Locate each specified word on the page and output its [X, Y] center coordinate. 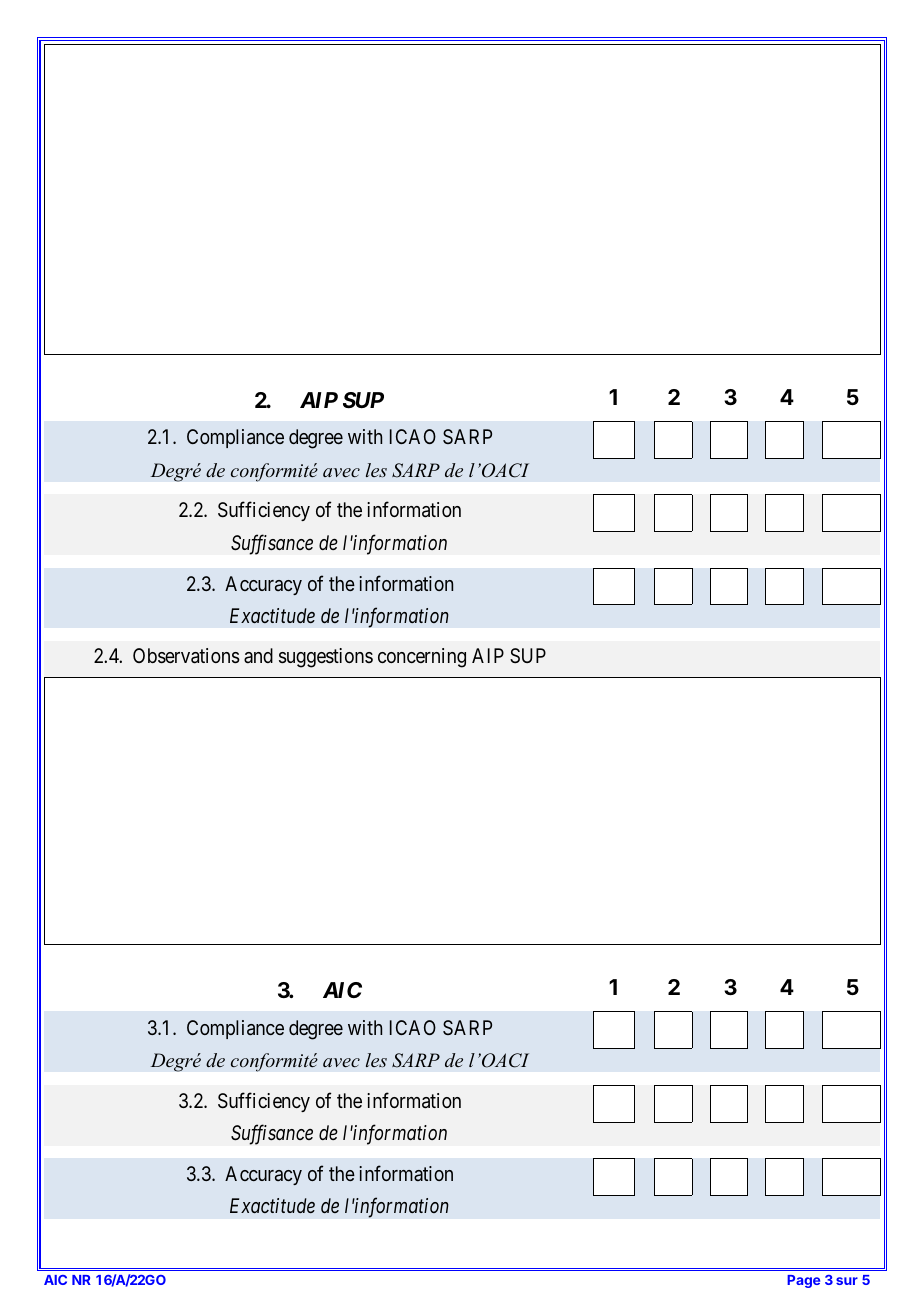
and [258, 655]
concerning [422, 658]
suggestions [326, 658]
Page [803, 1281]
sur [847, 1281]
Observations [186, 656]
